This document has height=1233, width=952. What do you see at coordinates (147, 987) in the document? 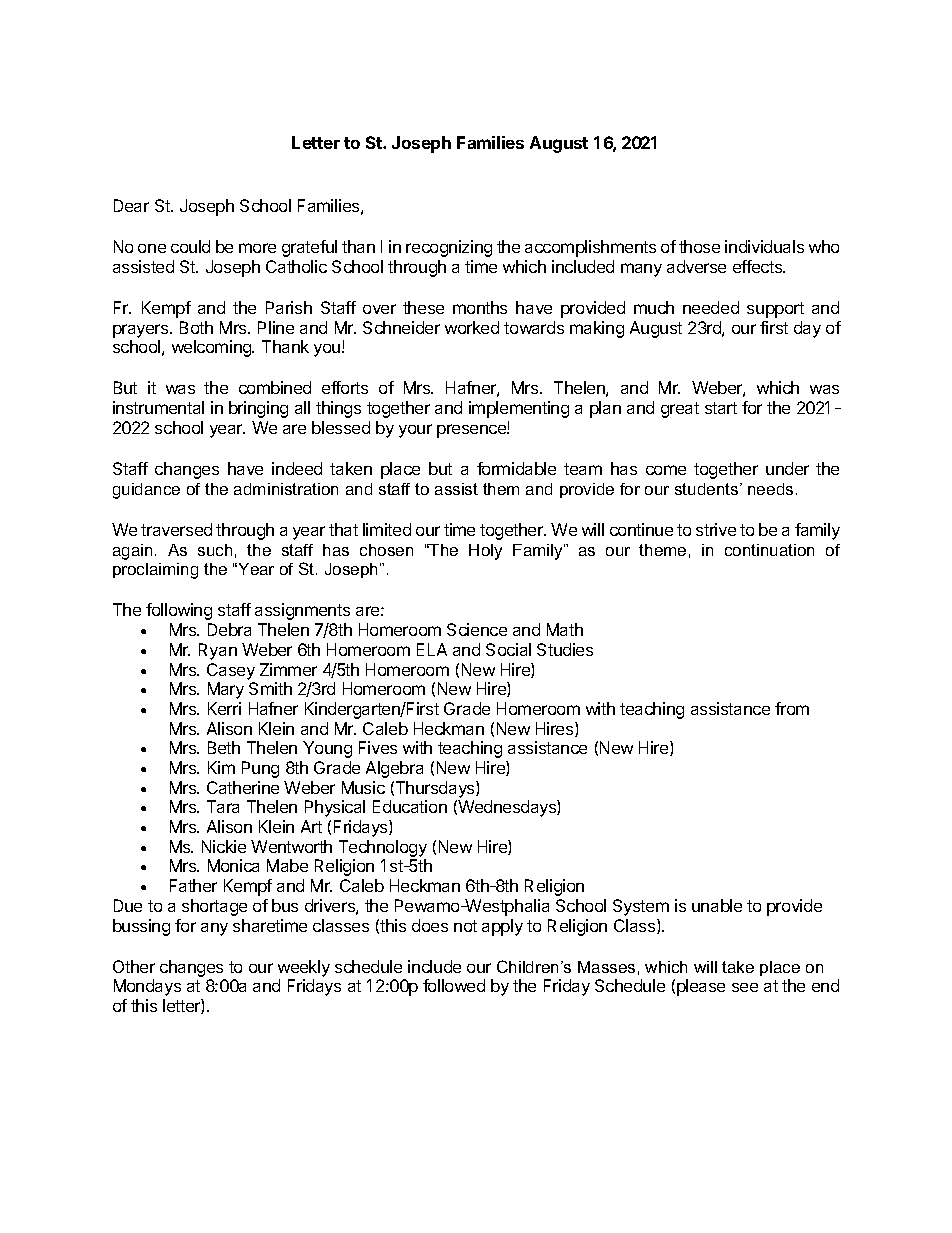
I see `Mondays` at bounding box center [147, 987].
